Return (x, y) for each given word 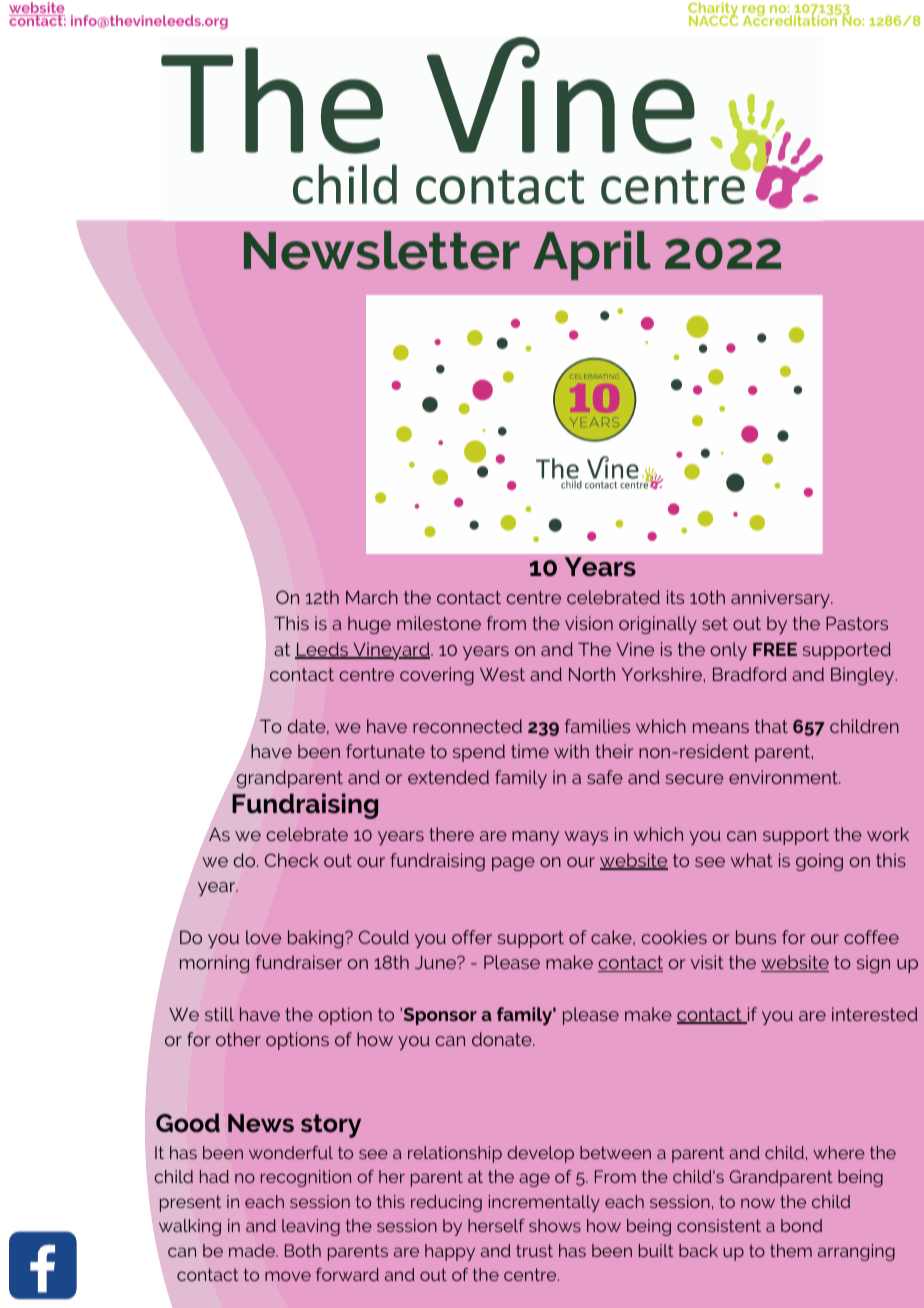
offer (472, 937)
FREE (775, 649)
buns (756, 937)
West (502, 674)
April (592, 255)
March (372, 597)
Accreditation (791, 19)
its (675, 597)
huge (369, 625)
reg (755, 12)
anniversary (781, 599)
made (253, 1250)
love (263, 937)
